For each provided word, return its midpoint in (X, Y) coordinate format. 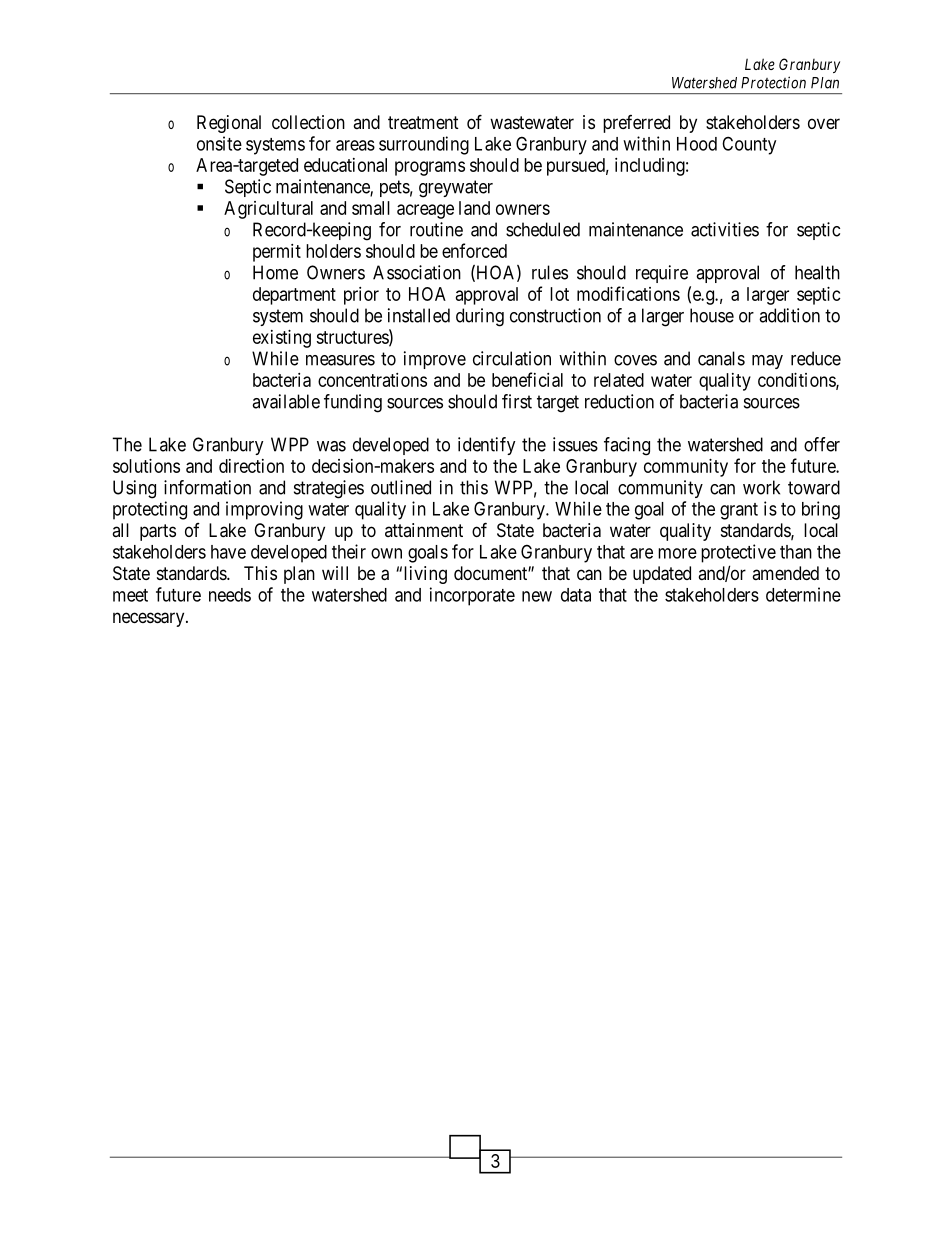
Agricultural (268, 210)
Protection (773, 82)
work (761, 487)
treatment (423, 123)
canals (721, 358)
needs (230, 595)
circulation (512, 358)
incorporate (472, 596)
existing (282, 339)
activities (725, 229)
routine (436, 229)
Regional (229, 124)
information (207, 487)
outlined (401, 487)
